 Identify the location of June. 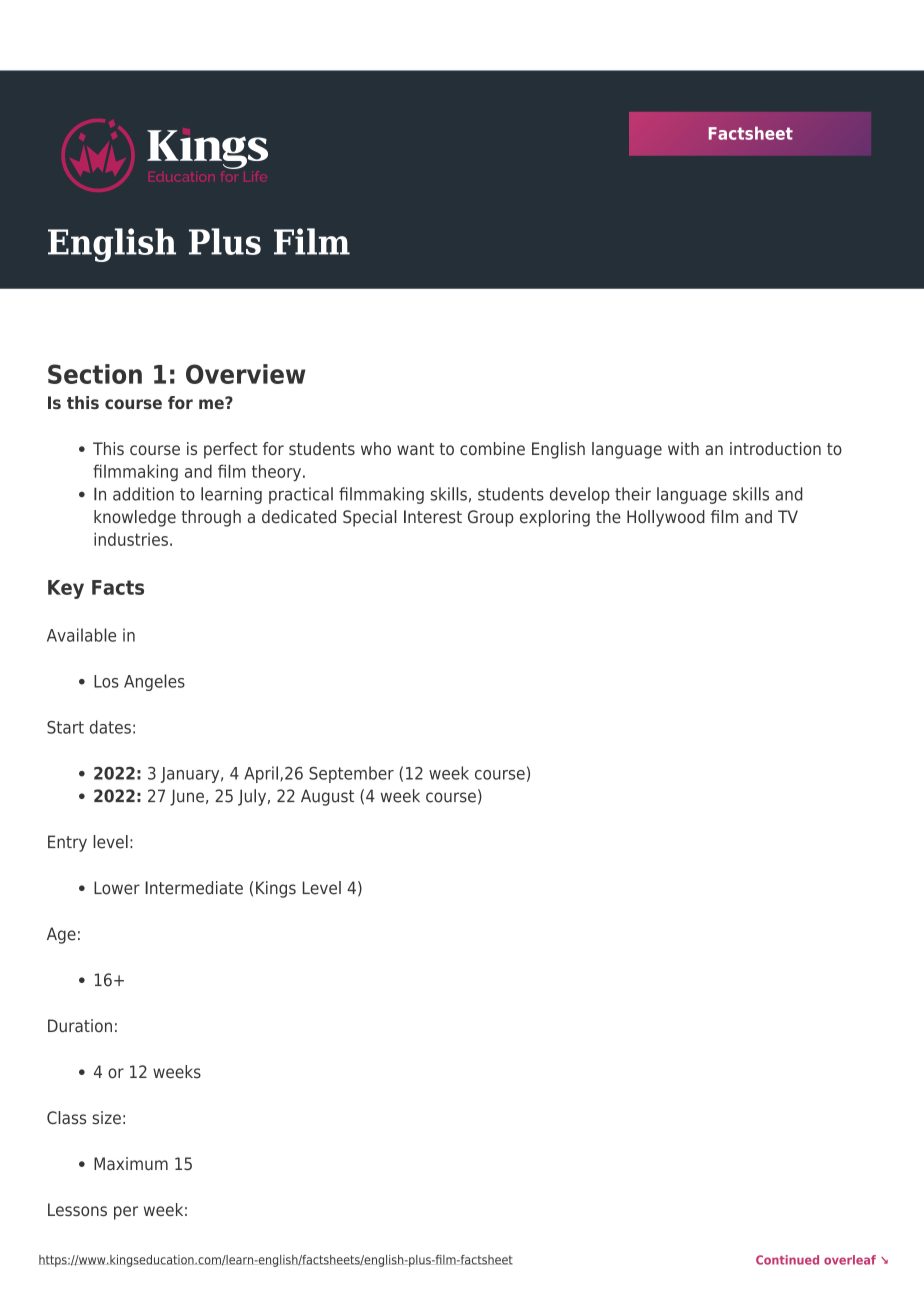
(187, 797).
